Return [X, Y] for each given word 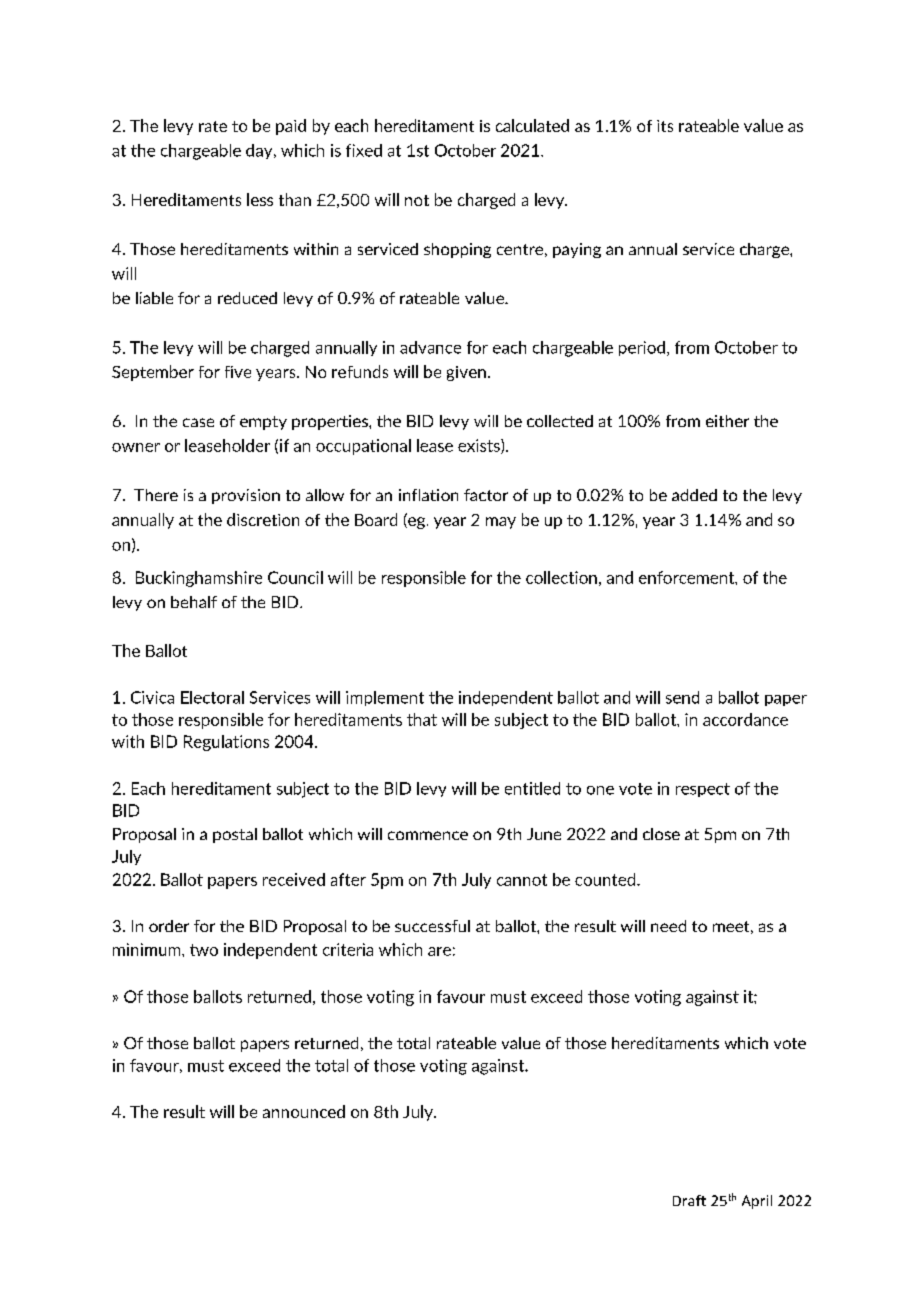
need [668, 926]
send [682, 697]
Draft [689, 1200]
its [665, 126]
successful [432, 926]
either [727, 421]
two [204, 950]
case [198, 422]
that [422, 719]
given [466, 373]
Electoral [212, 697]
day [260, 151]
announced [304, 1111]
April [757, 1202]
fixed [364, 150]
